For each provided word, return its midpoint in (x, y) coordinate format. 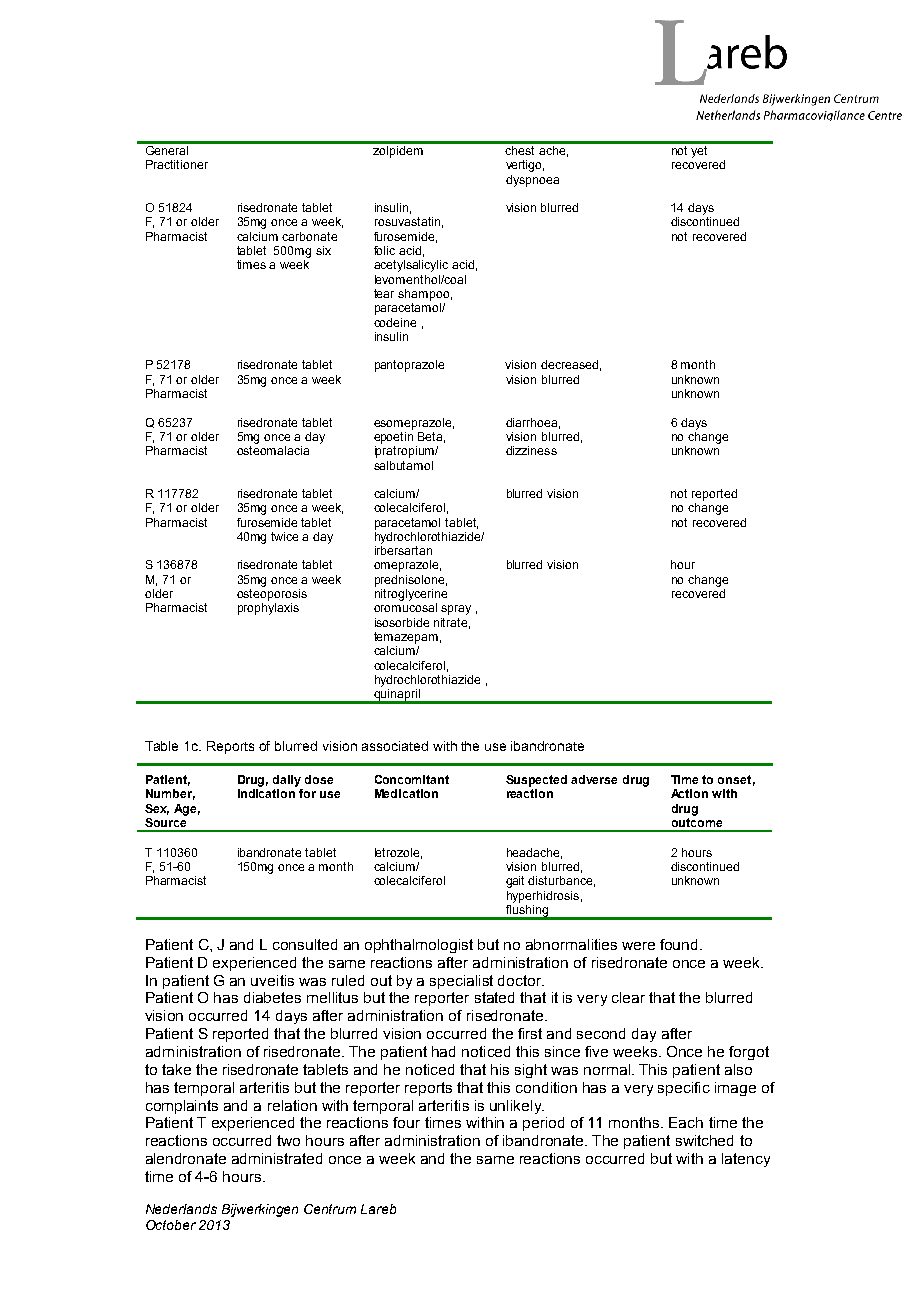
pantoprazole (409, 366)
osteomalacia (273, 450)
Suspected (536, 781)
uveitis (272, 980)
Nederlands (181, 1209)
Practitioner (177, 164)
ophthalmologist (419, 946)
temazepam (406, 638)
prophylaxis (268, 609)
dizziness (531, 450)
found (680, 944)
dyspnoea (532, 181)
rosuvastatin (407, 221)
